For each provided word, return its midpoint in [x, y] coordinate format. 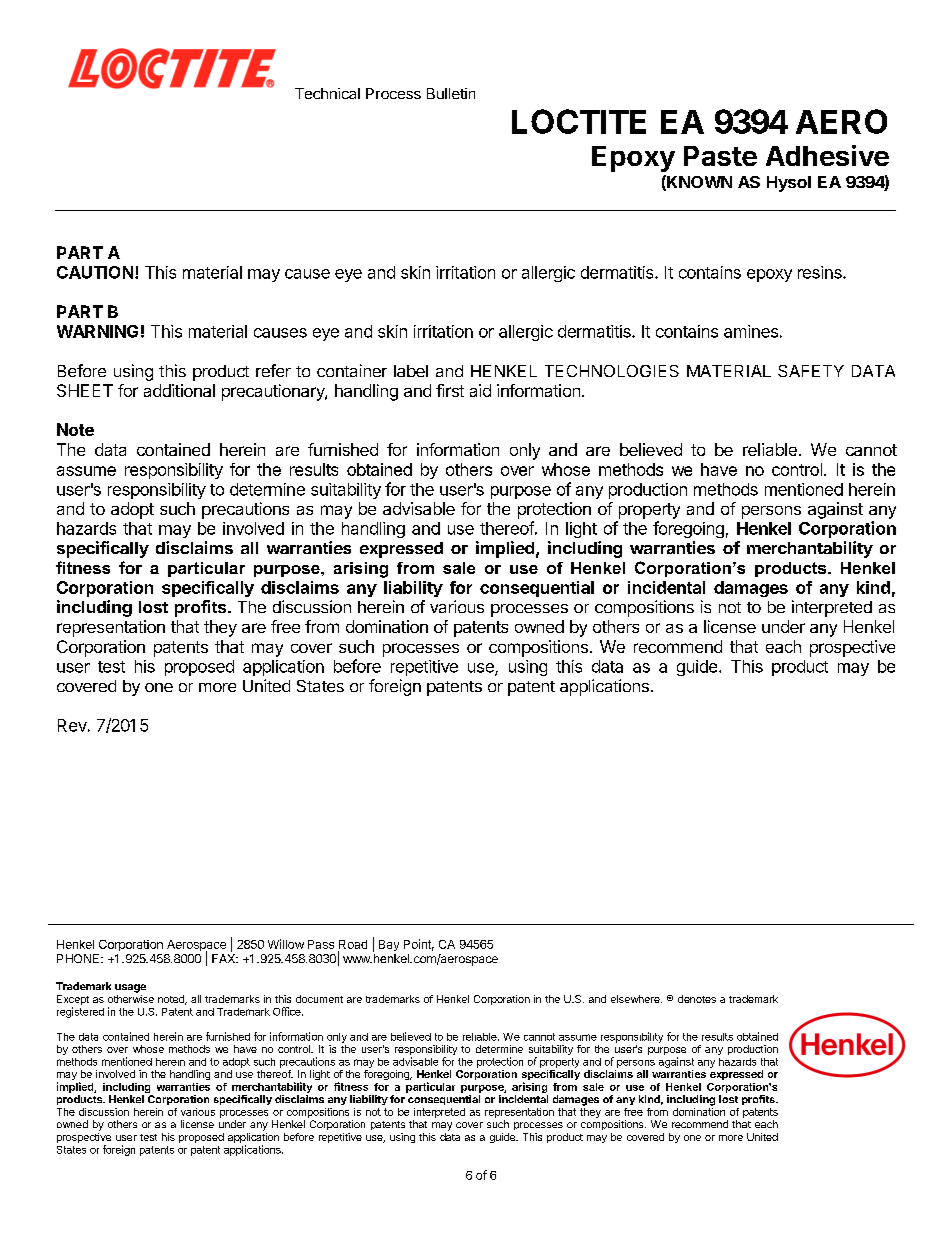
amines [751, 331]
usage [130, 988]
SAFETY [811, 371]
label [411, 371]
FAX [225, 958]
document [319, 999]
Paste [720, 156]
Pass [321, 944]
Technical [327, 93]
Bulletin [451, 93]
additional [179, 390]
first [450, 390]
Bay [389, 945]
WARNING [97, 331]
